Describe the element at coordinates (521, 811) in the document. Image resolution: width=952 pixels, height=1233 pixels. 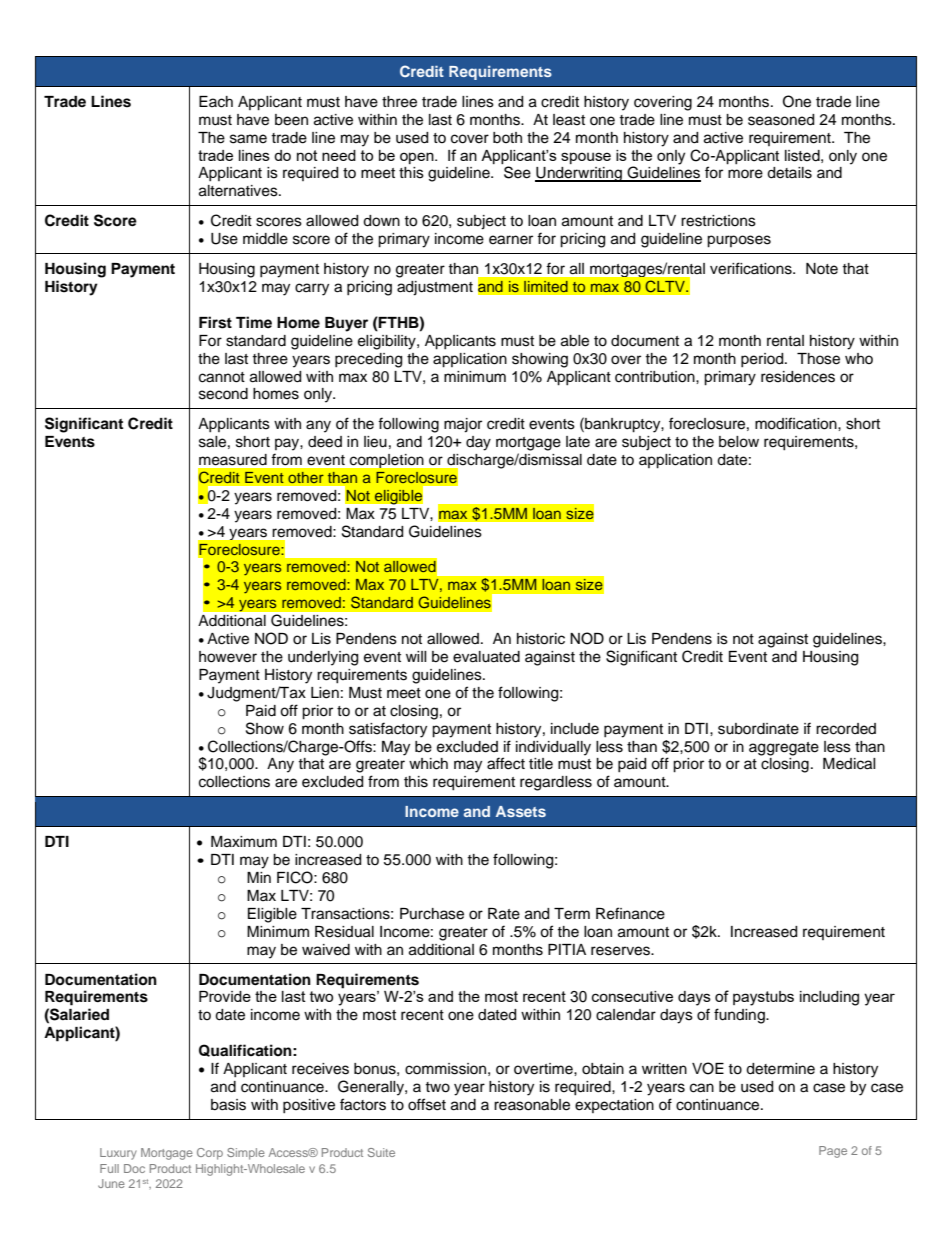
I see `Assets` at that location.
